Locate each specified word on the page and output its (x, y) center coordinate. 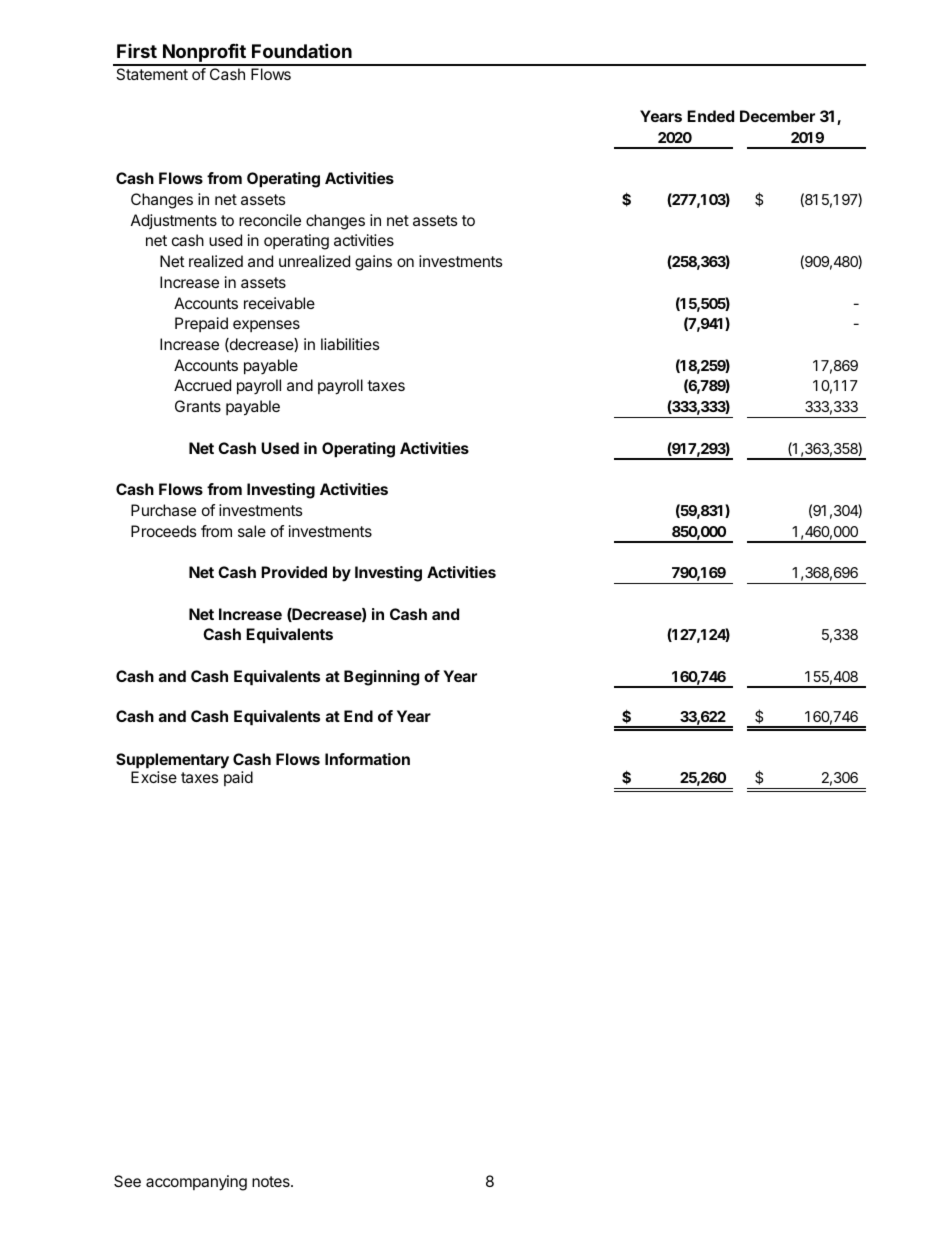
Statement (152, 74)
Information (367, 759)
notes (272, 1181)
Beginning (381, 678)
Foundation (302, 50)
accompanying (196, 1183)
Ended (710, 116)
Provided (294, 572)
